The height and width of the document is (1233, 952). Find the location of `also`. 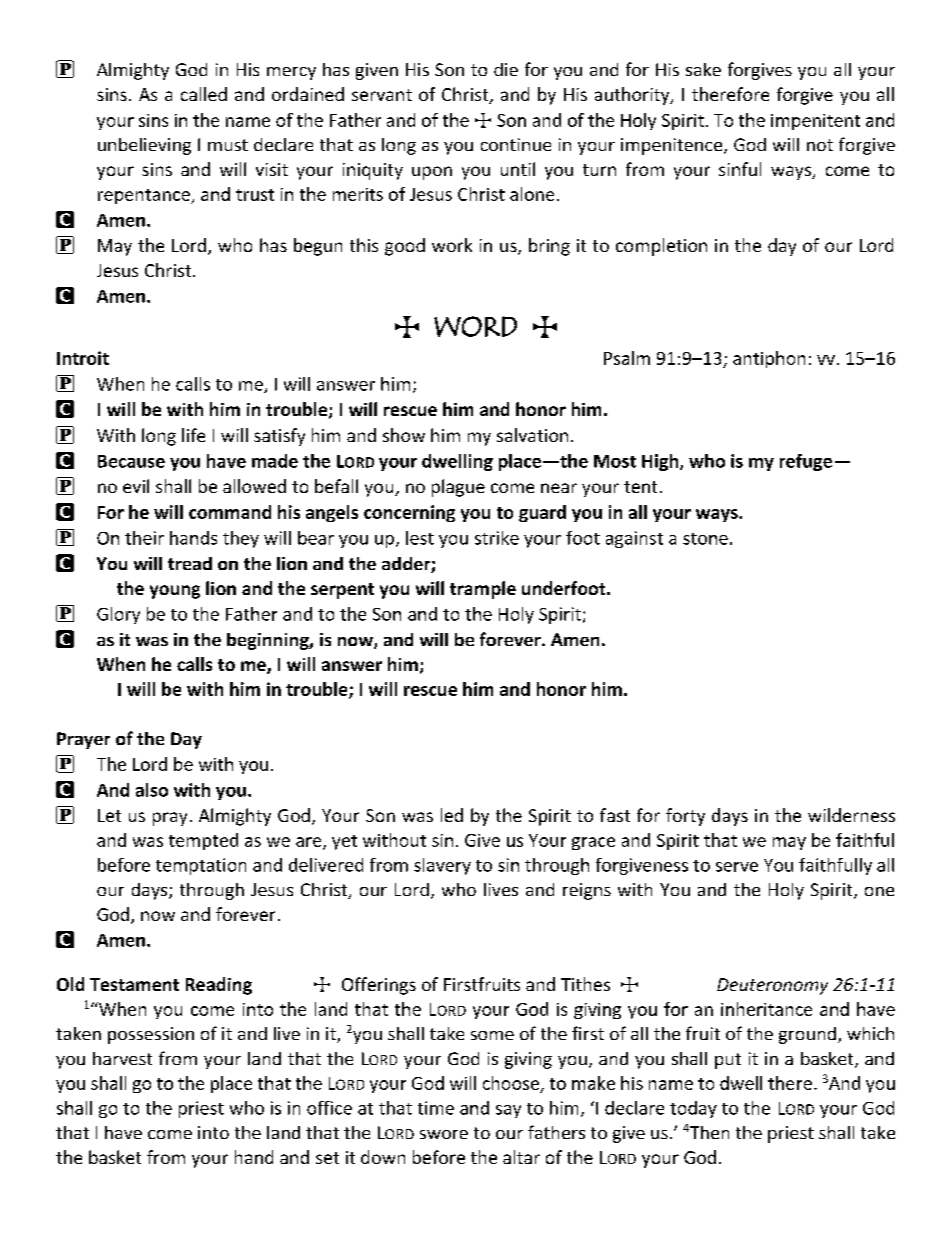

also is located at coordinates (152, 790).
